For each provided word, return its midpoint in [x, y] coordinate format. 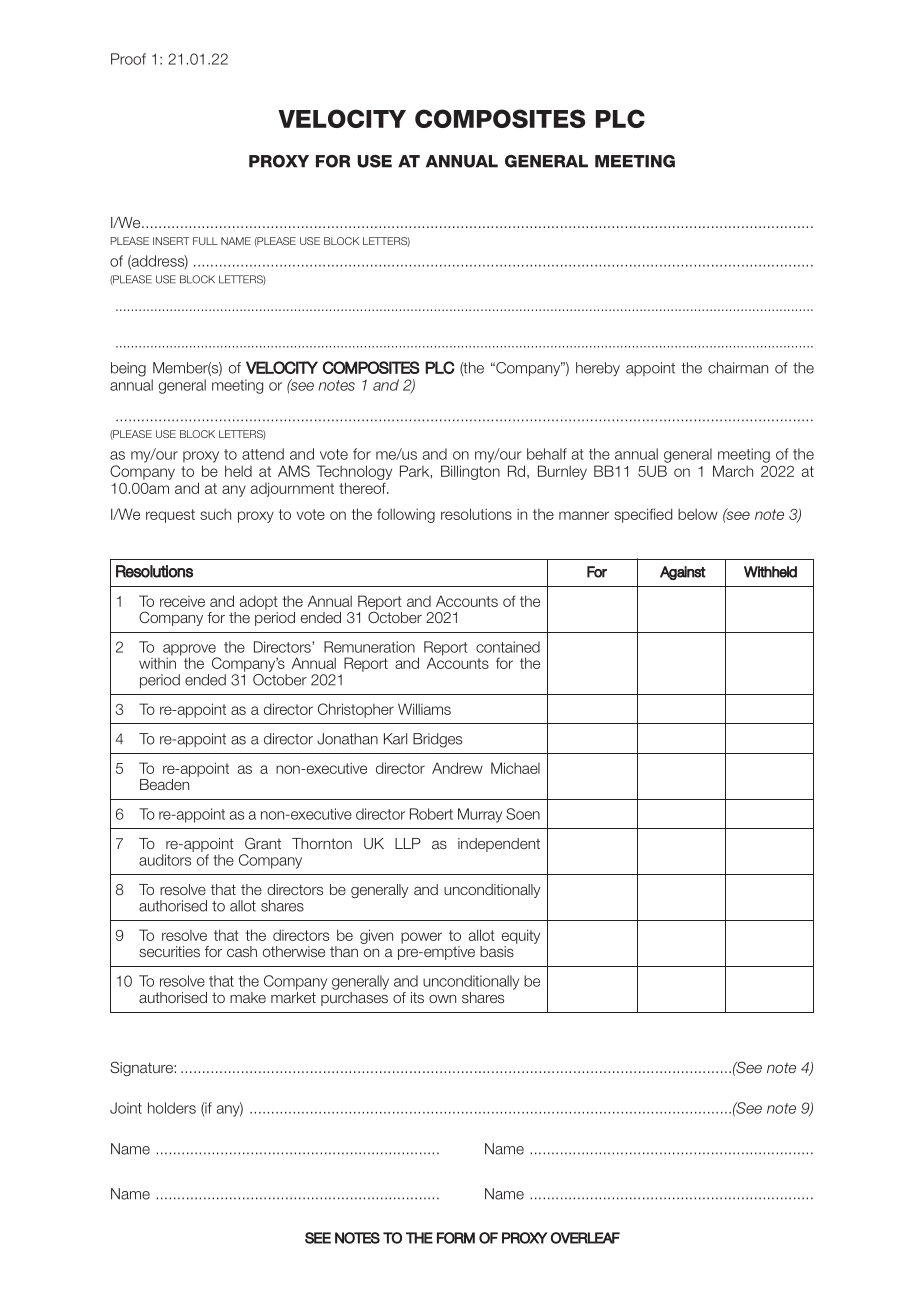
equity [521, 936]
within [157, 662]
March [733, 471]
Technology [354, 472]
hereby [598, 369]
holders [172, 1108]
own [442, 999]
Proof [128, 59]
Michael [515, 768]
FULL [205, 241]
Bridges [437, 740]
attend [263, 454]
